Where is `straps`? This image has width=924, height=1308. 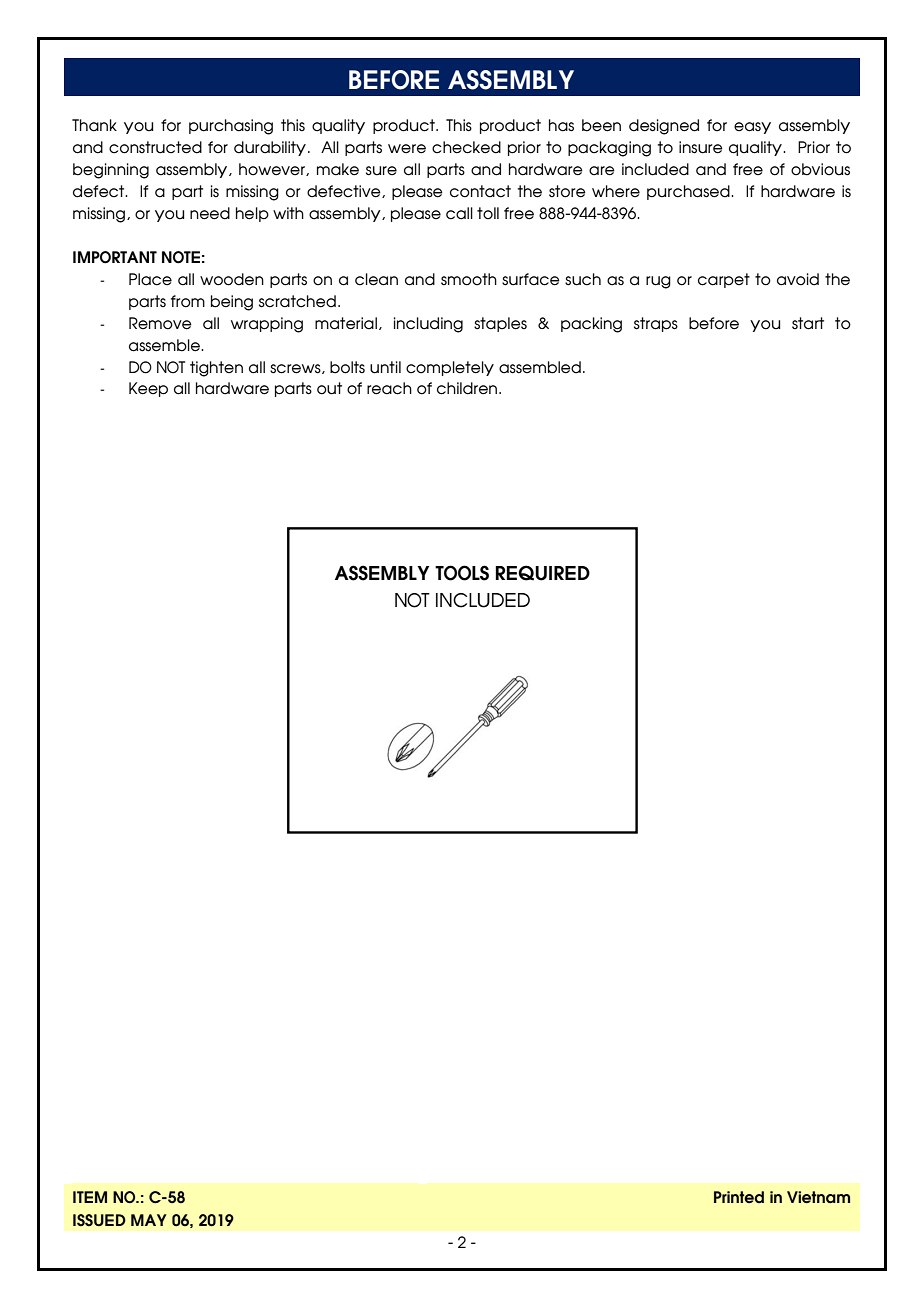
straps is located at coordinates (656, 324).
